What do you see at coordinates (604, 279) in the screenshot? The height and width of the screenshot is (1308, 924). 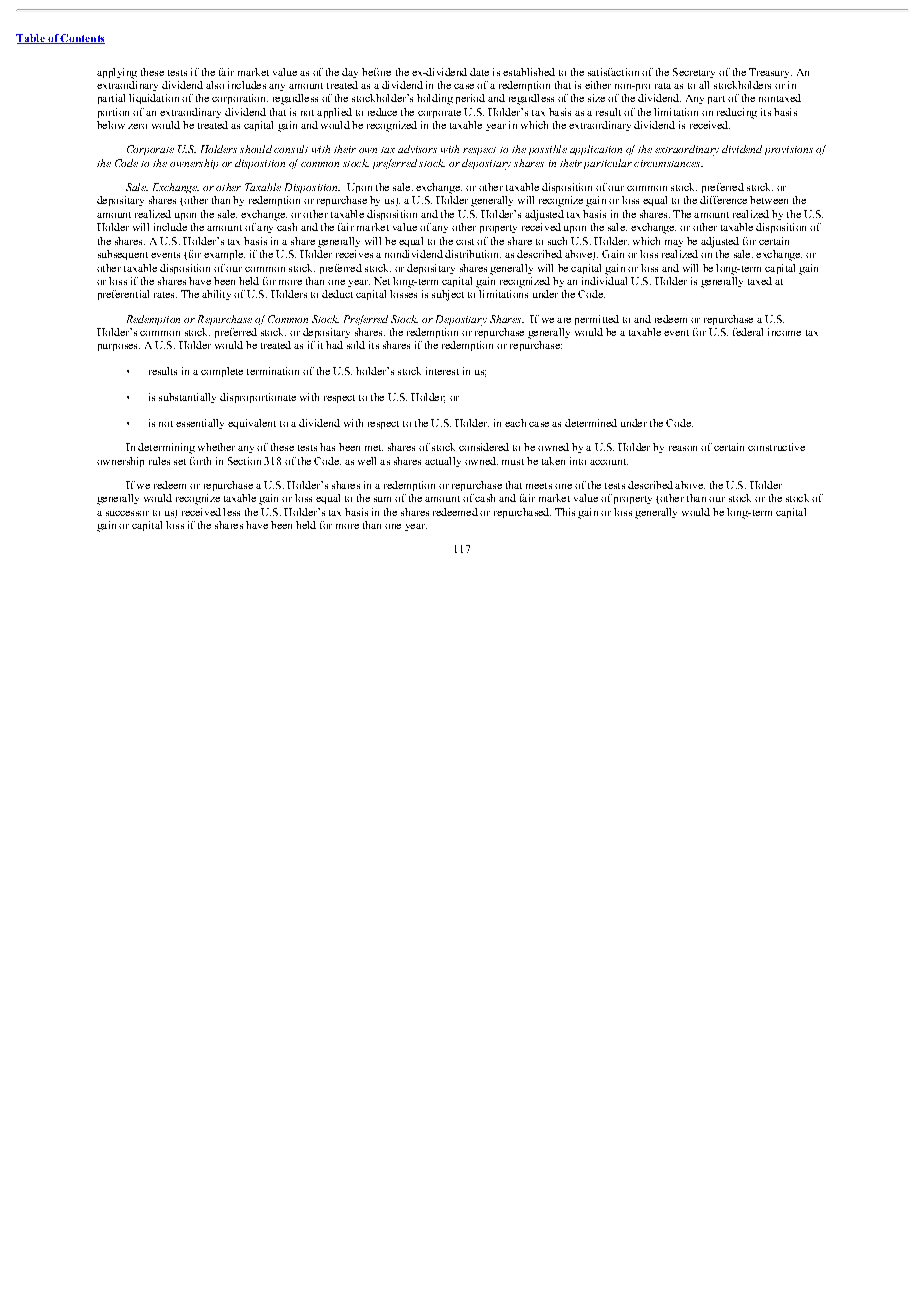 I see `individual` at bounding box center [604, 279].
